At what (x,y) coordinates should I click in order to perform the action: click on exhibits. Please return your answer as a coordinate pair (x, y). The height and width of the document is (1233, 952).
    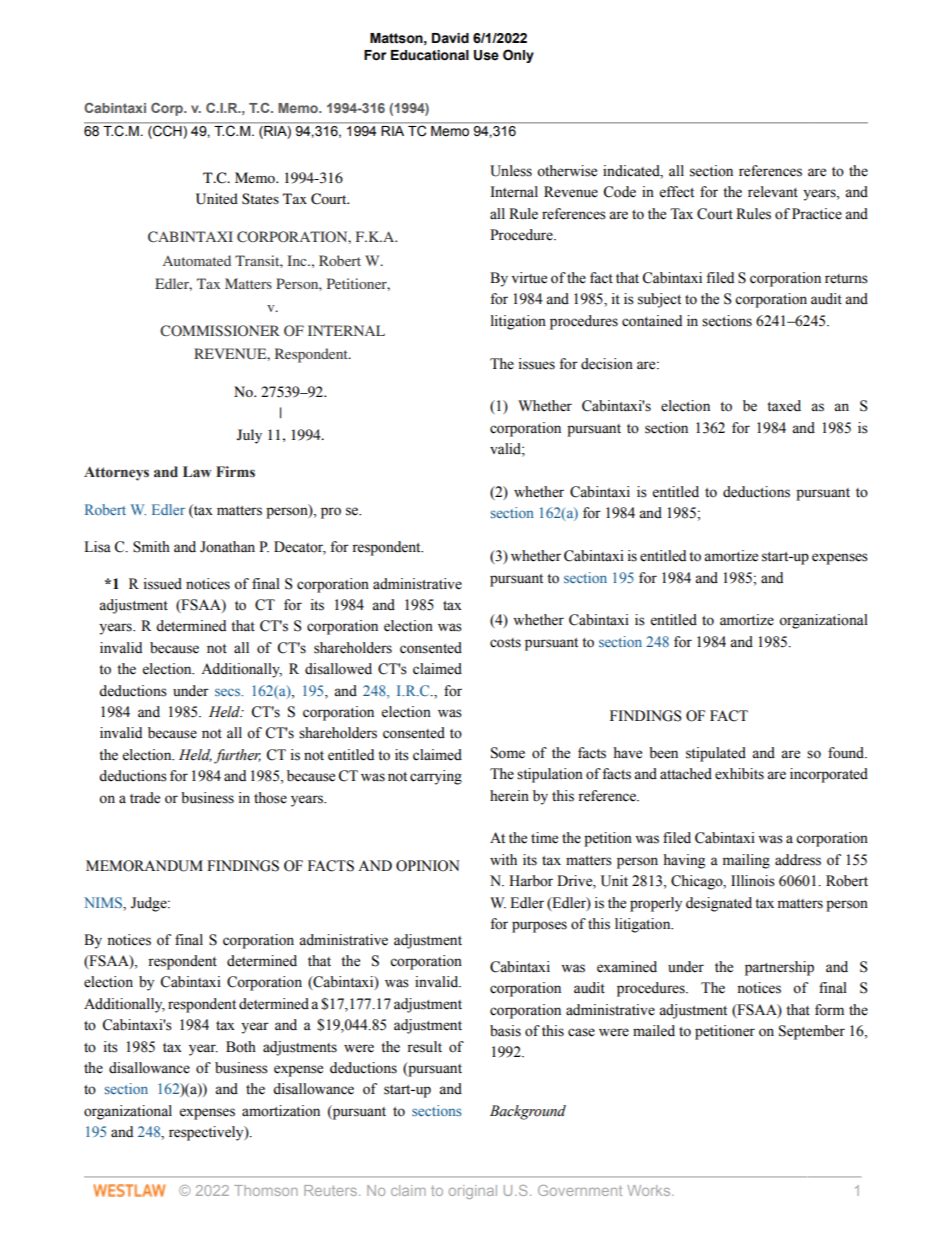
    Looking at the image, I should click on (739, 774).
